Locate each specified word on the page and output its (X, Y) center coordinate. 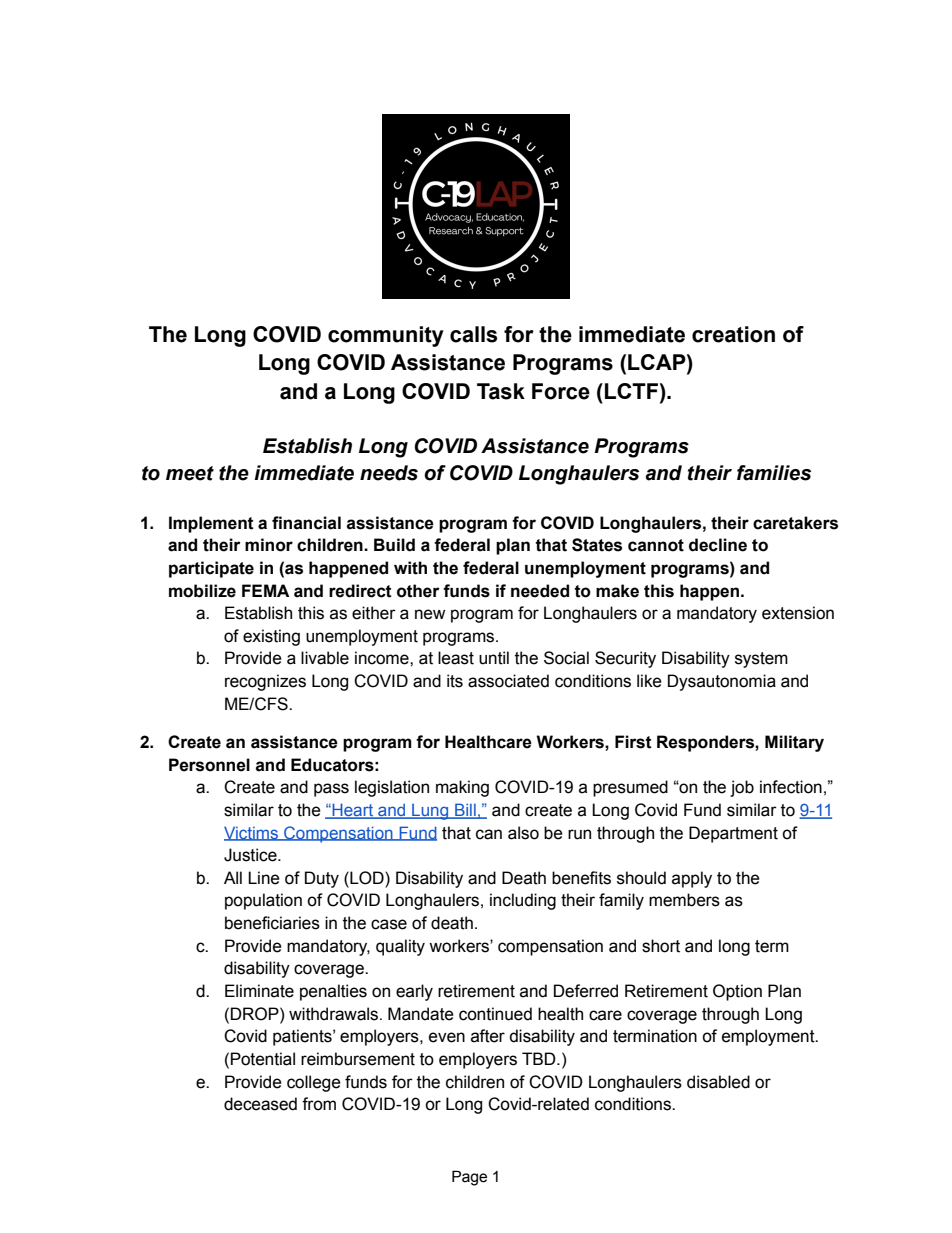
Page (469, 1178)
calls (473, 334)
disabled (718, 1082)
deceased (260, 1104)
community (386, 336)
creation (733, 334)
